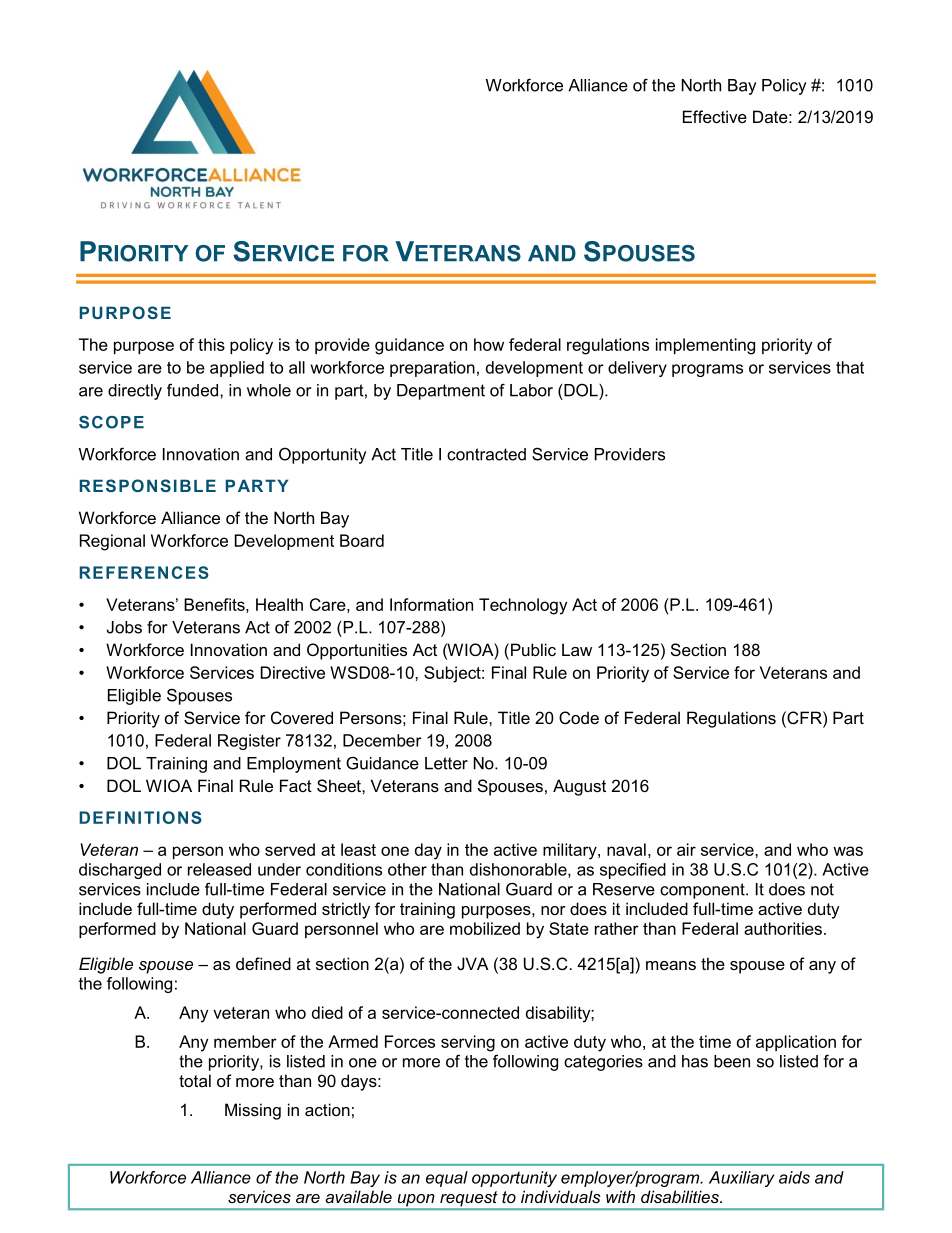 Image resolution: width=952 pixels, height=1233 pixels. Describe the element at coordinates (211, 344) in the screenshot. I see `this` at that location.
